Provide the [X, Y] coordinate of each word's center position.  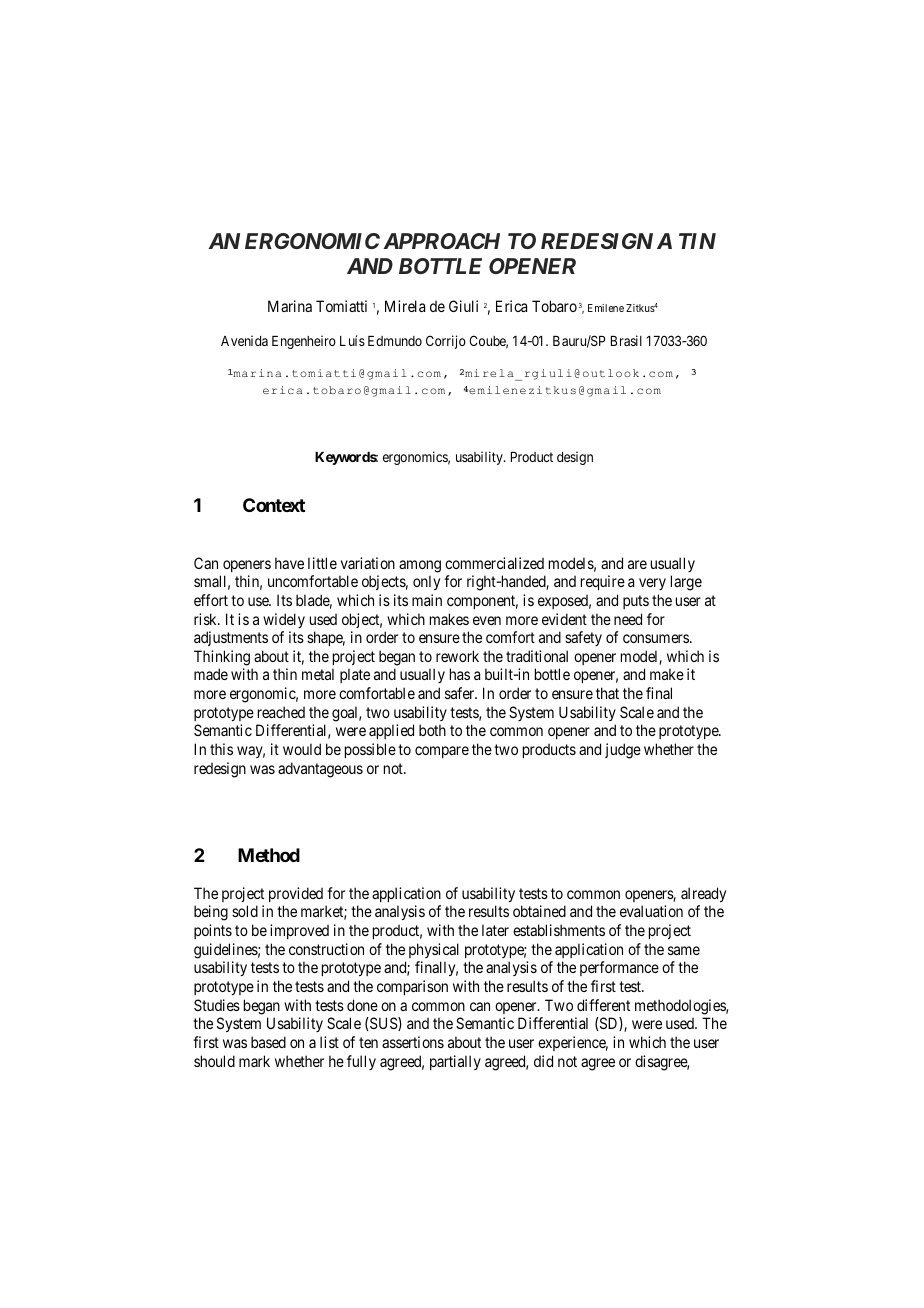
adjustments [231, 638]
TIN [697, 241]
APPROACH [442, 241]
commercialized [494, 563]
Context [274, 505]
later [495, 930]
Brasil [626, 340]
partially [455, 1062]
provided [296, 894]
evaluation [651, 911]
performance [619, 968]
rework [457, 656]
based [268, 1042]
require [603, 582]
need [628, 619]
